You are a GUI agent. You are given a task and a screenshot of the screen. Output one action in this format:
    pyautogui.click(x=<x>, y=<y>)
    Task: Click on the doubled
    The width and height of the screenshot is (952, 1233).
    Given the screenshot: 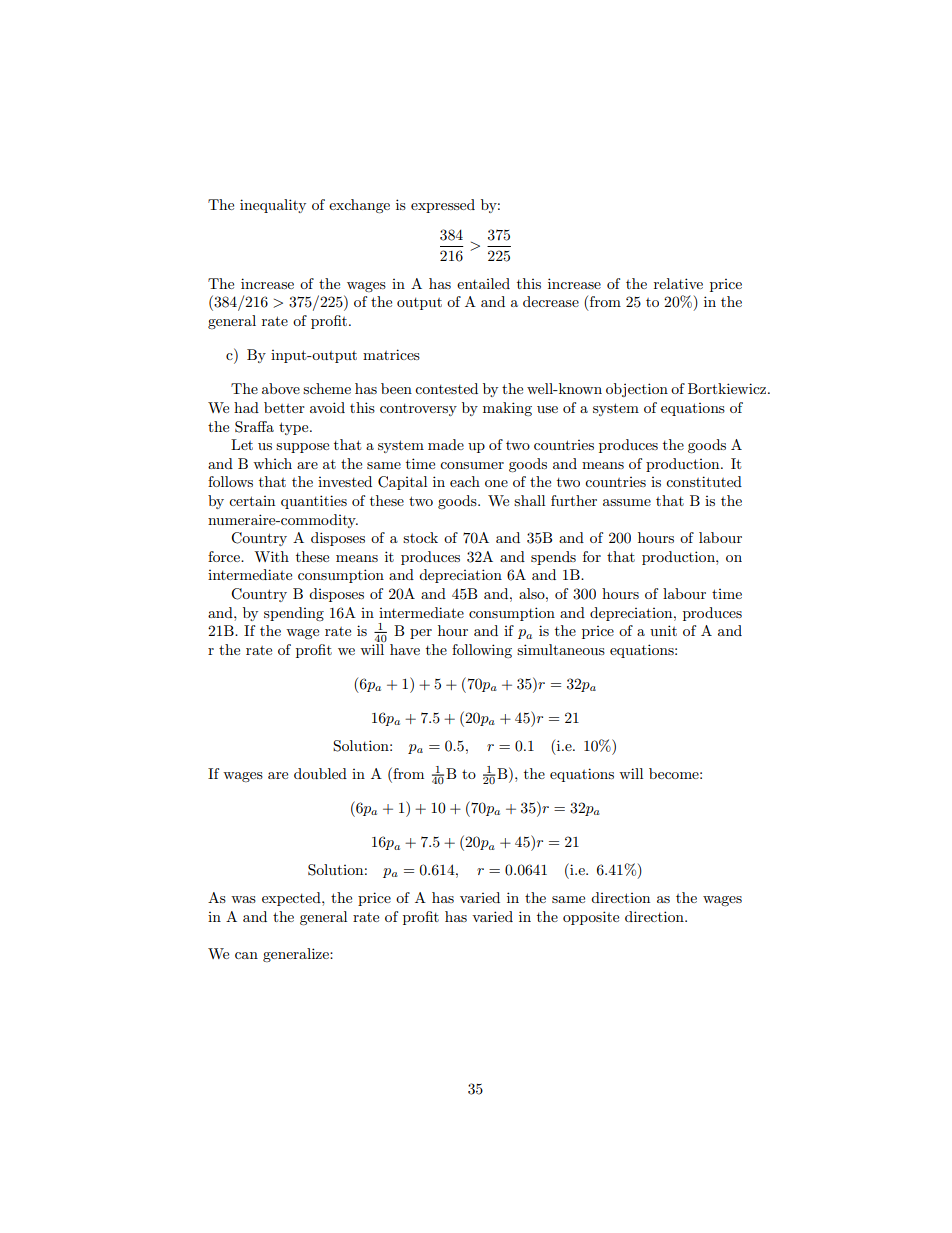 What is the action you would take?
    pyautogui.click(x=320, y=773)
